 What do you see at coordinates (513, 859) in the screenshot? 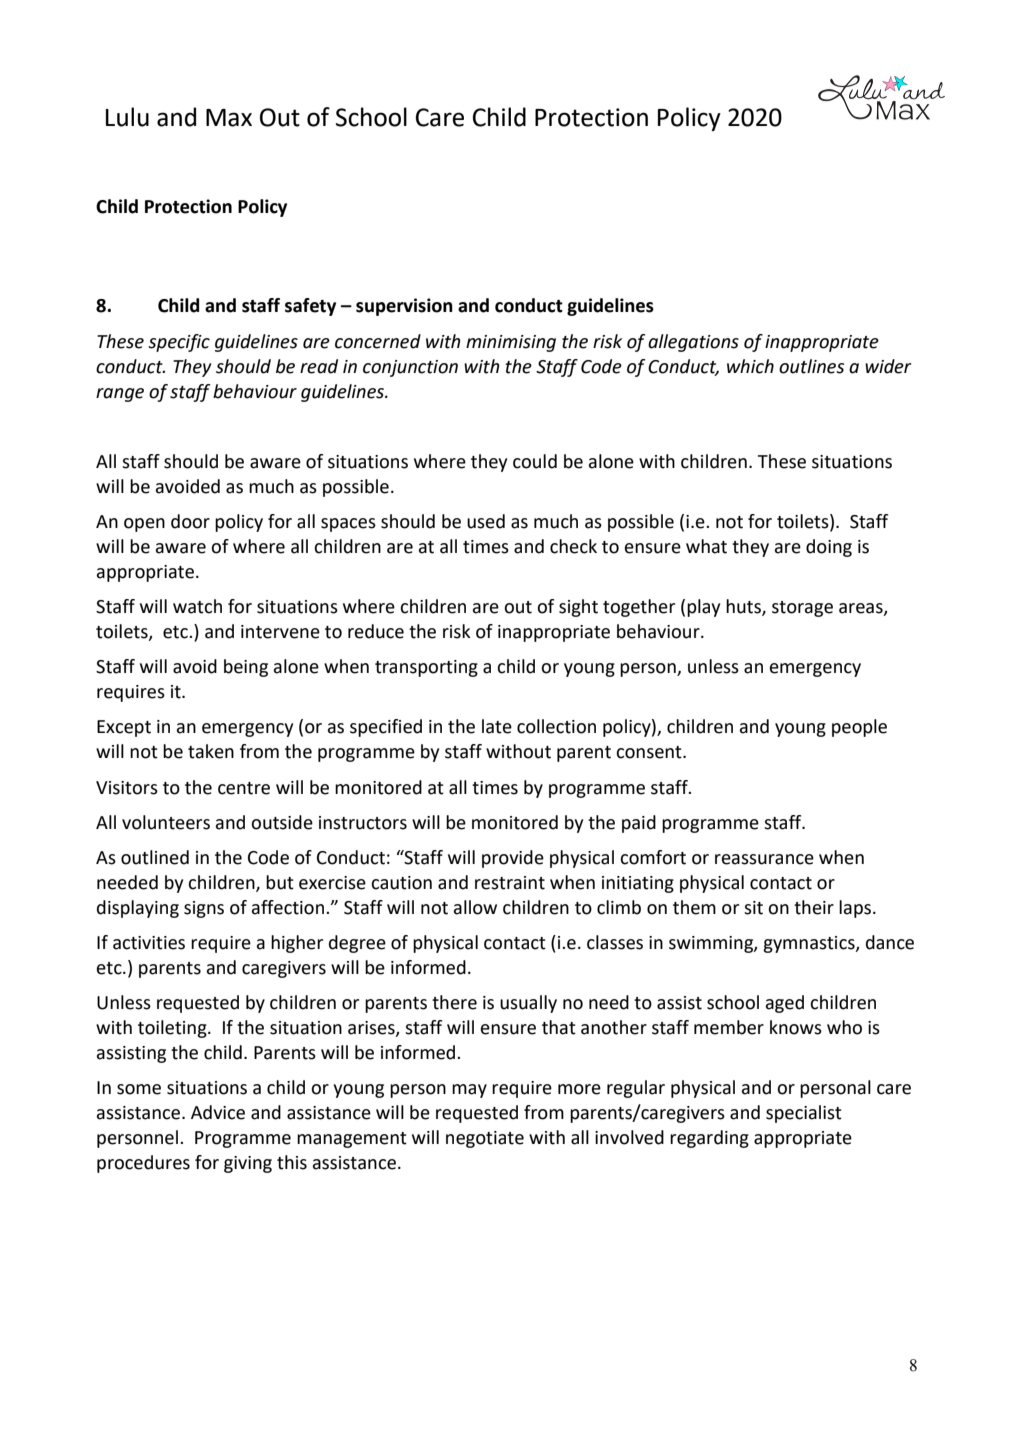
I see `provide` at bounding box center [513, 859].
